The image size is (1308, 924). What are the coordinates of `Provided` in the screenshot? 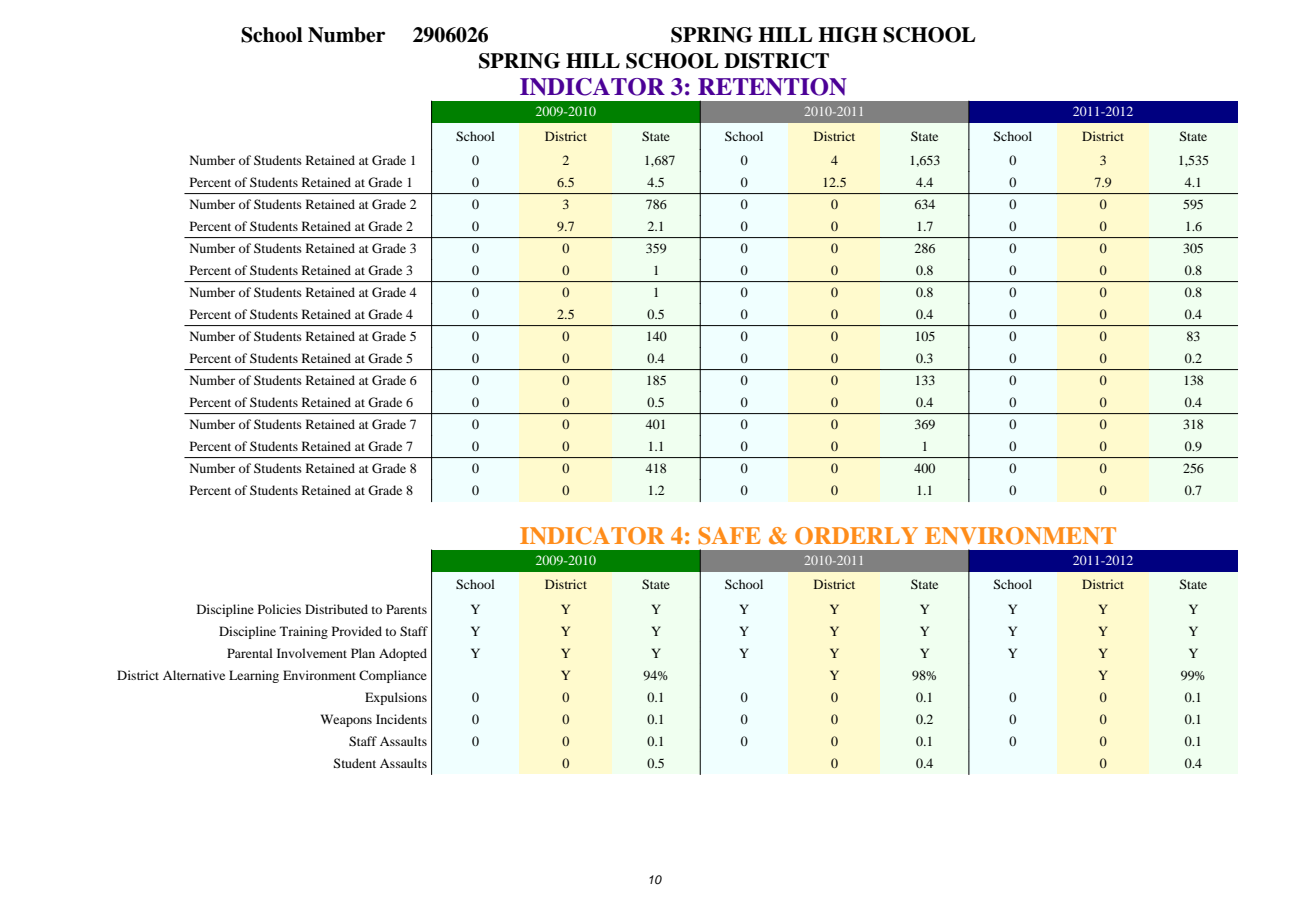 It's located at (357, 631).
